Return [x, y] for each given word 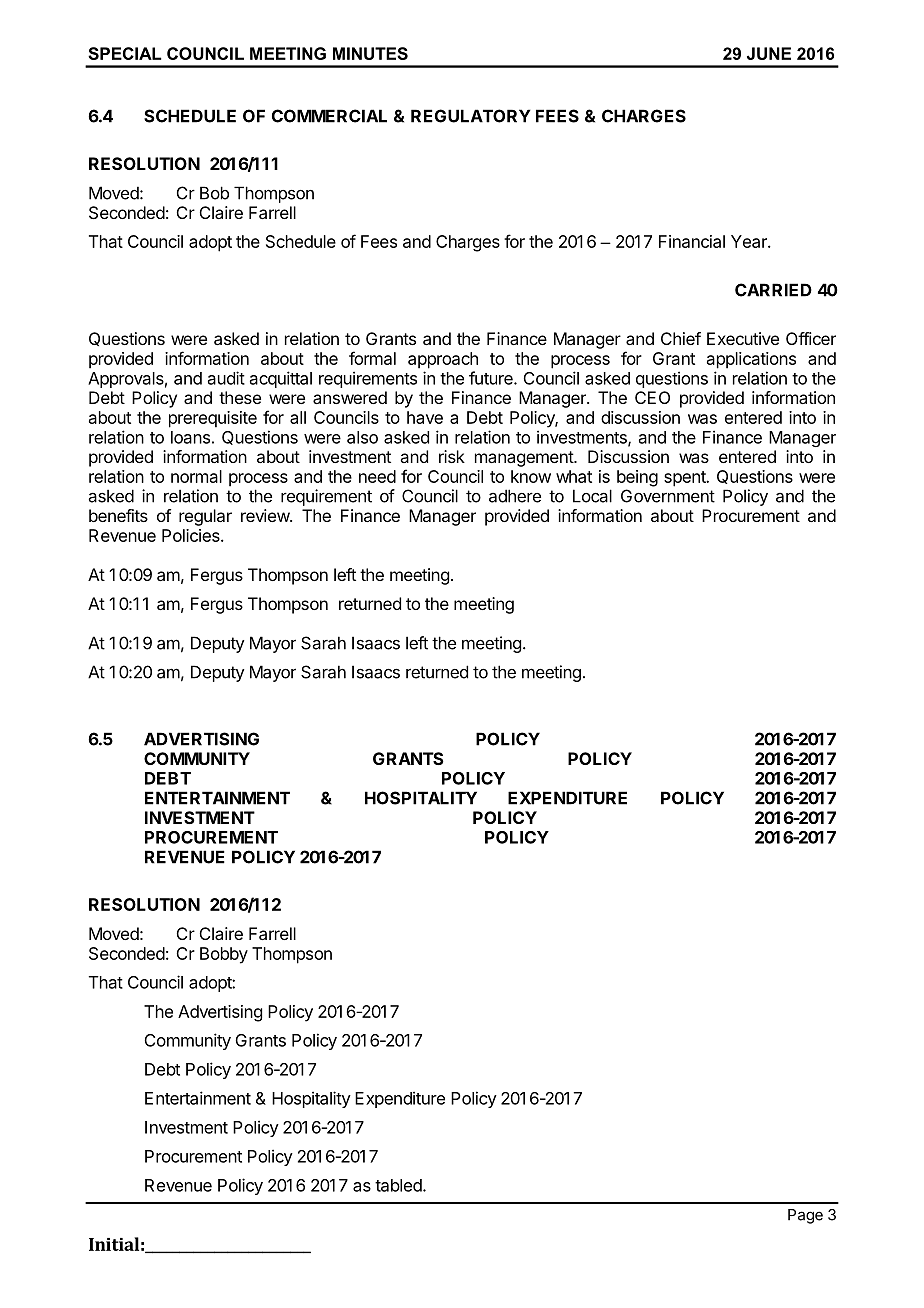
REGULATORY [471, 116]
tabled [399, 1185]
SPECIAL [125, 53]
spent [686, 479]
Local [592, 496]
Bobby [224, 955]
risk [452, 456]
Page [805, 1216]
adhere [515, 496]
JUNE [769, 53]
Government [668, 496]
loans [190, 437]
